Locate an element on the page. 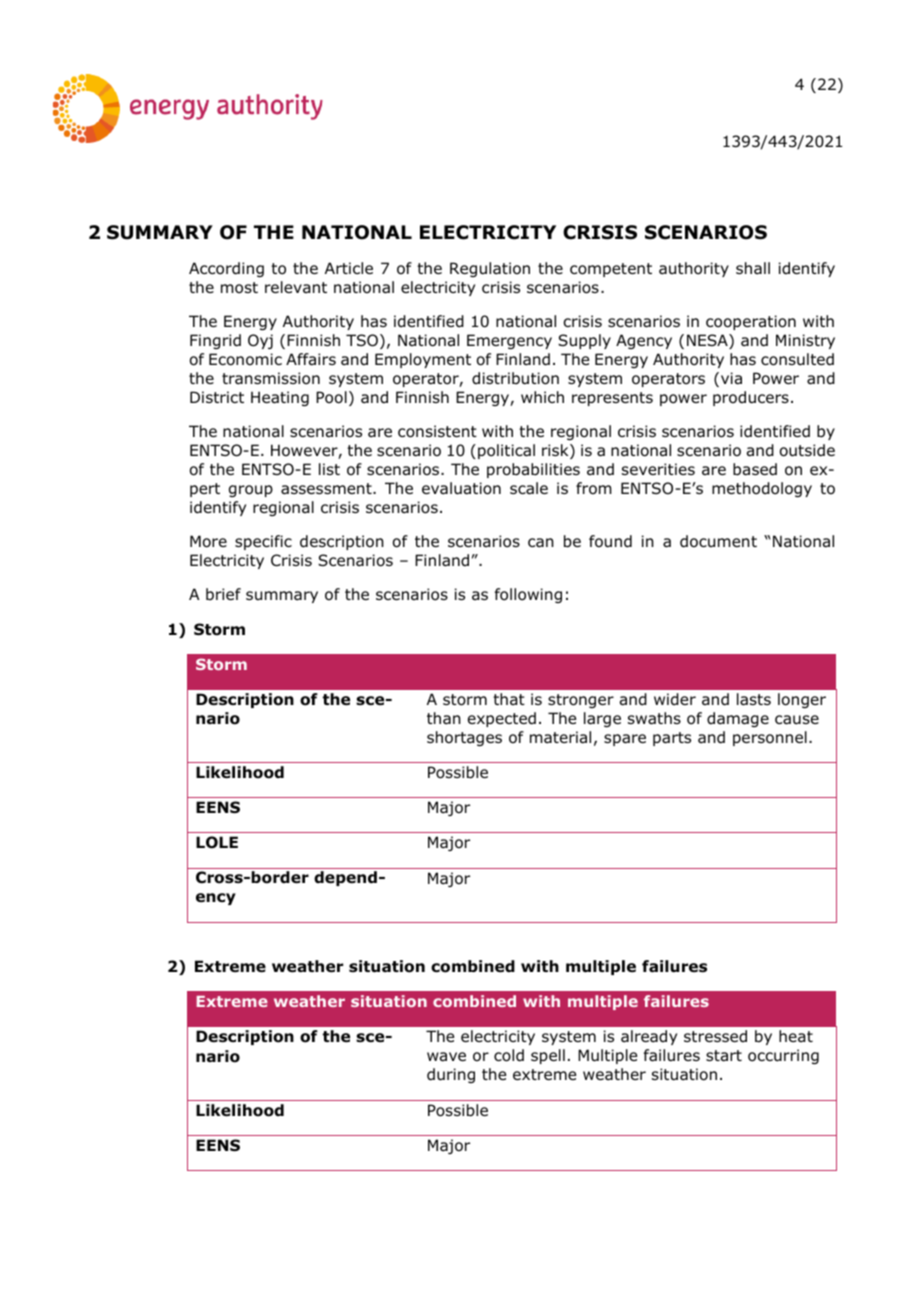 This image has height=1308, width=924. lasts is located at coordinates (754, 699).
